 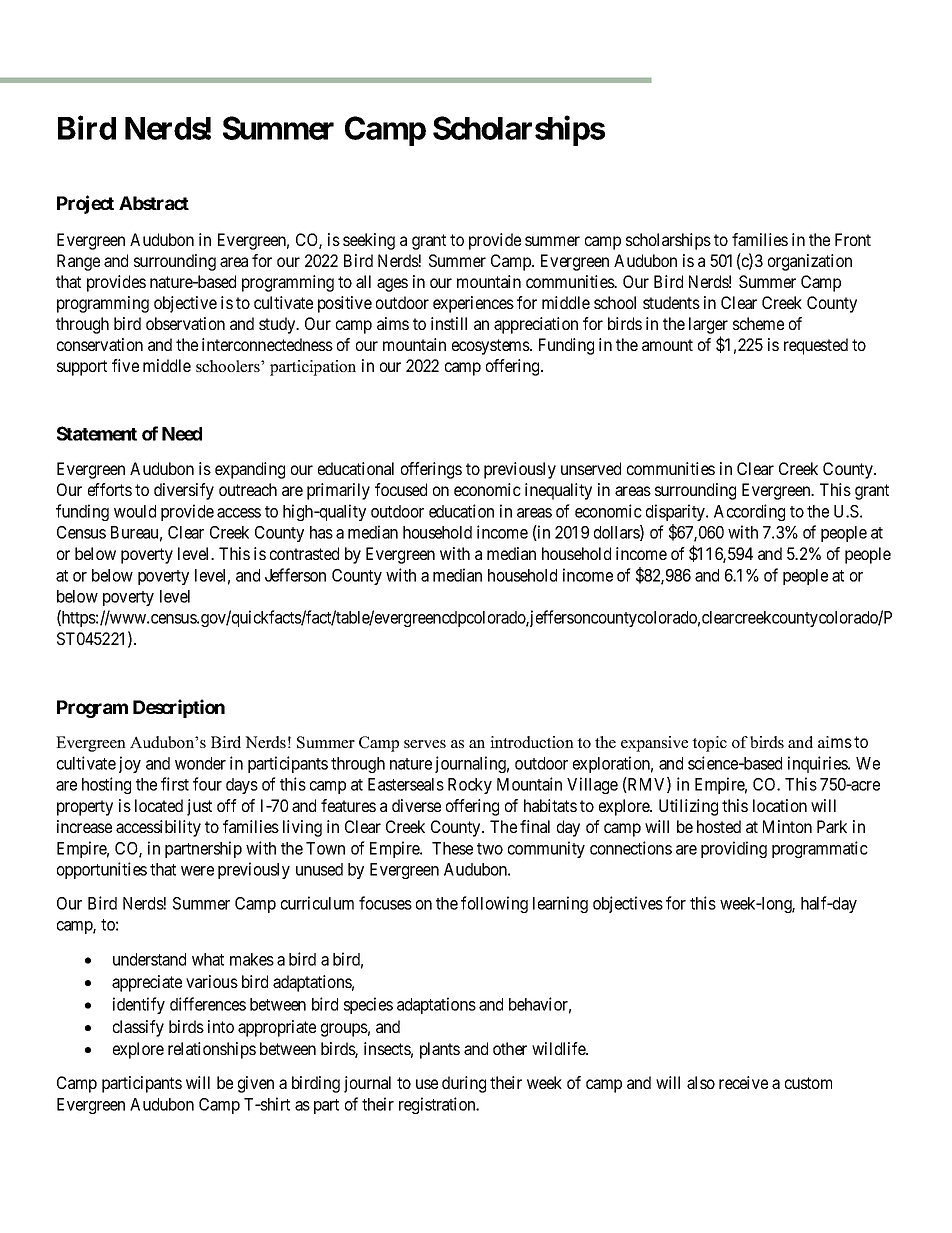 I want to click on seeking, so click(x=369, y=241).
